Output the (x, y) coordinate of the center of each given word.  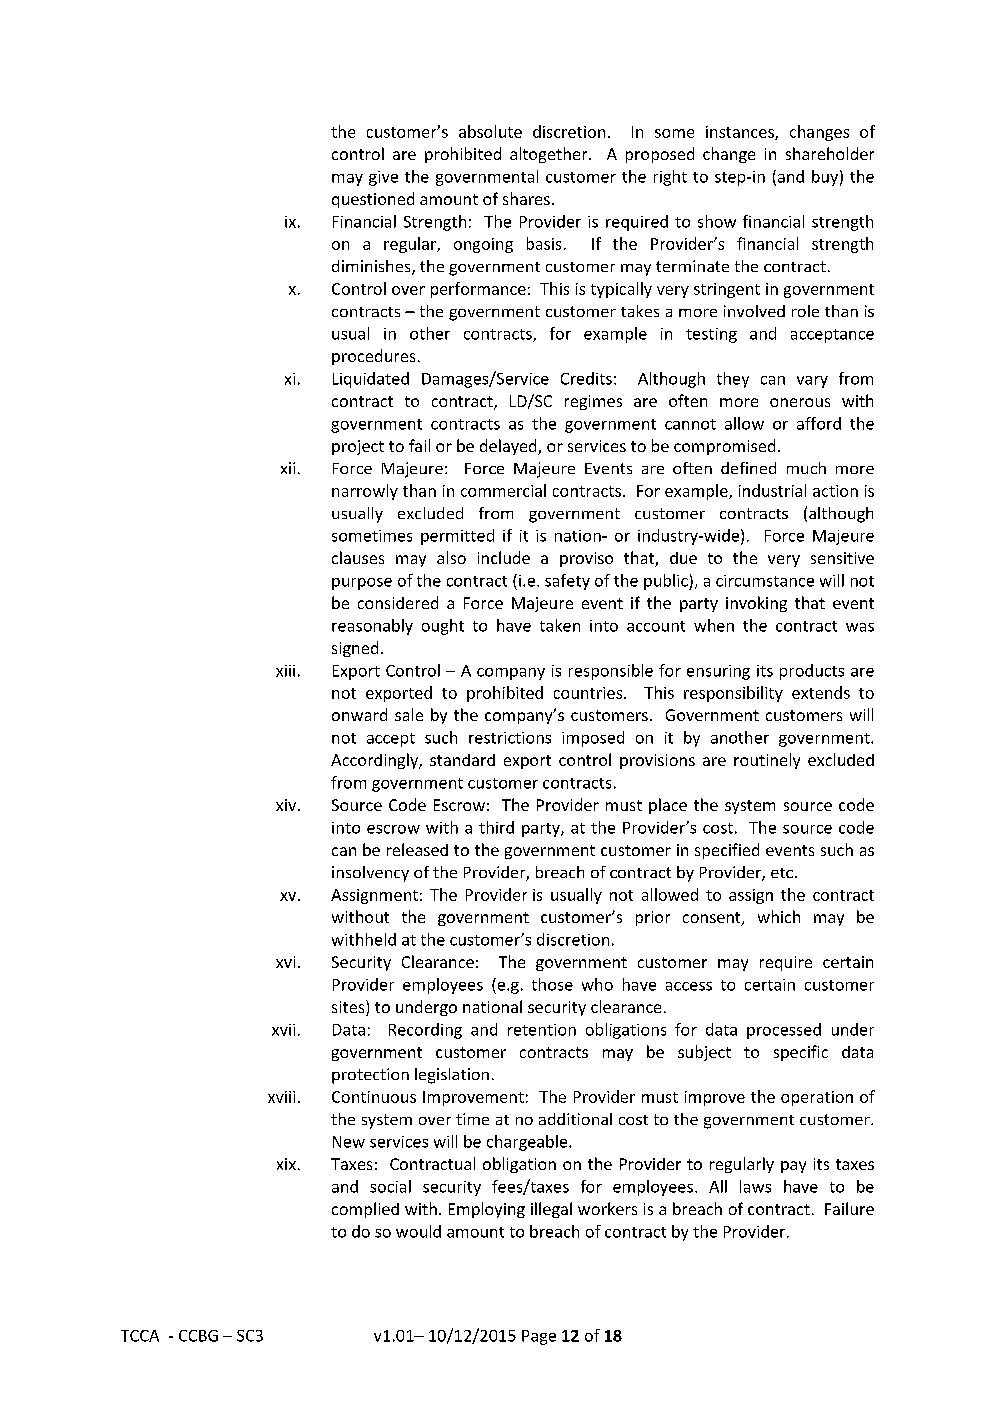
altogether (550, 155)
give (383, 178)
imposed (593, 739)
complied (365, 1210)
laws (755, 1186)
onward (359, 714)
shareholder (830, 153)
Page (539, 1337)
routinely (767, 761)
